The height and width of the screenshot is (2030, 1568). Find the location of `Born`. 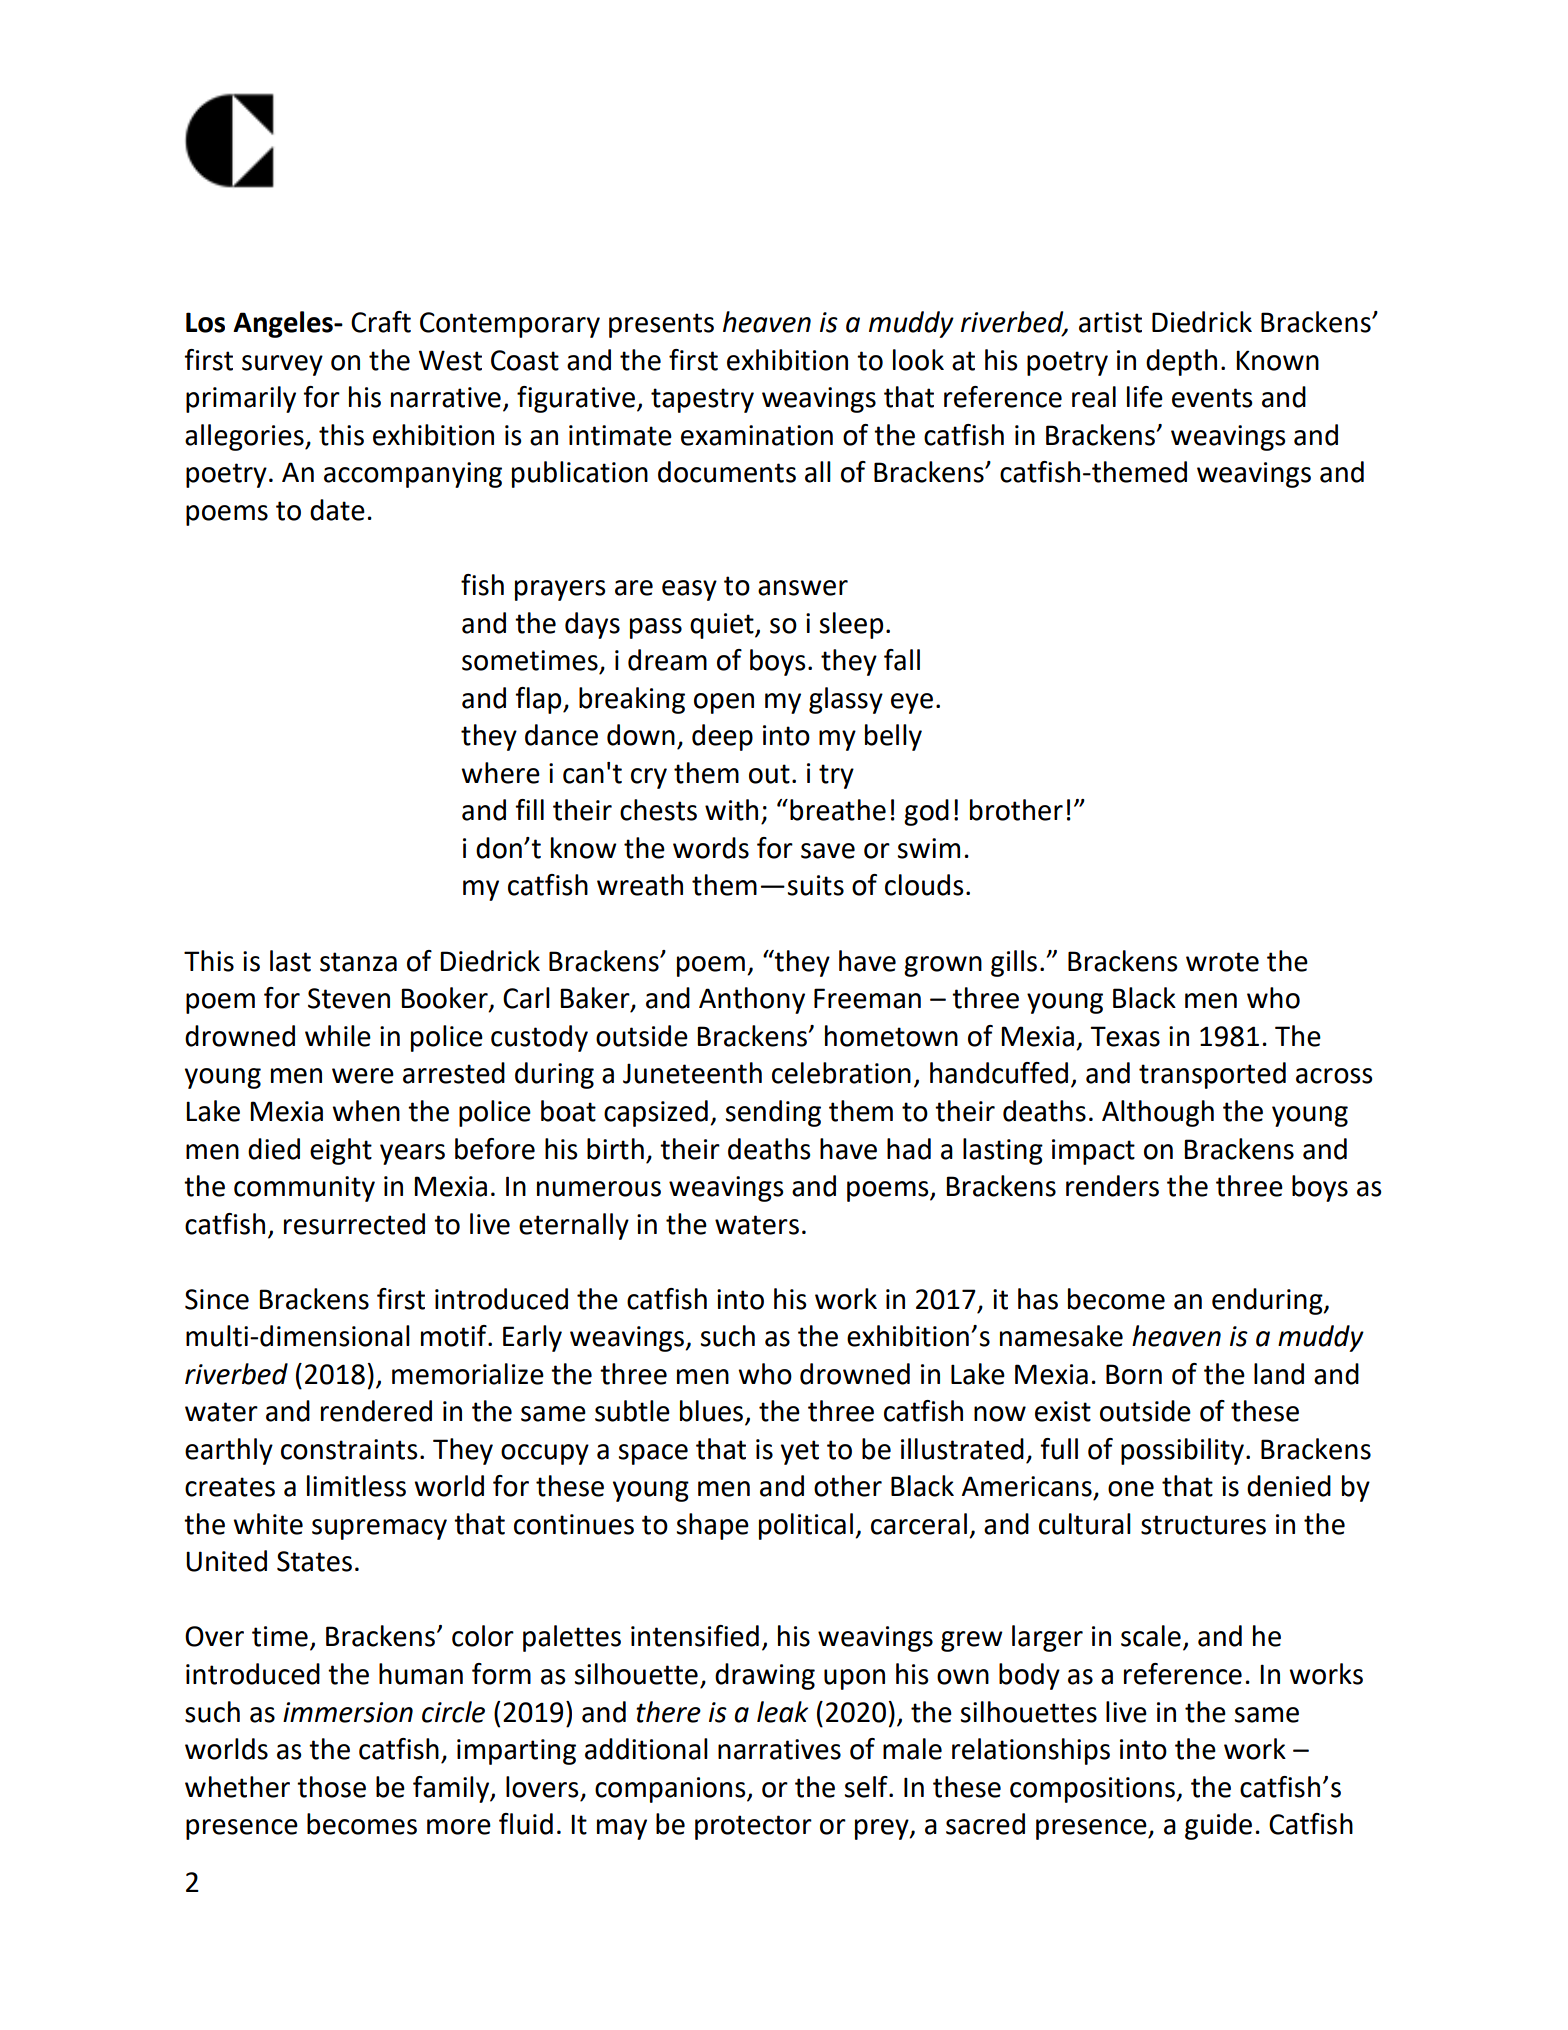

Born is located at coordinates (1134, 1374).
